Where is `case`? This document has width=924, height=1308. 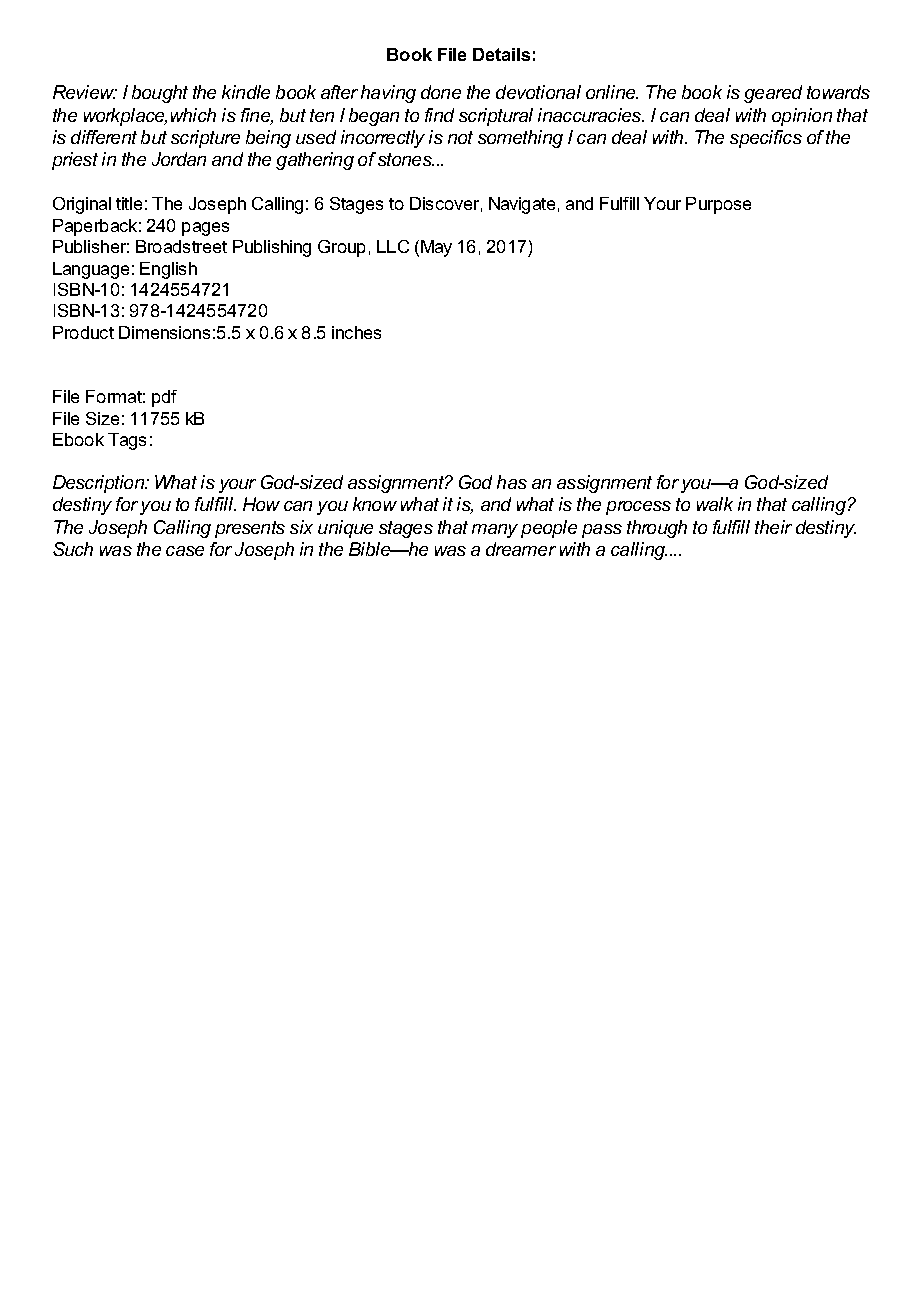
case is located at coordinates (185, 551).
